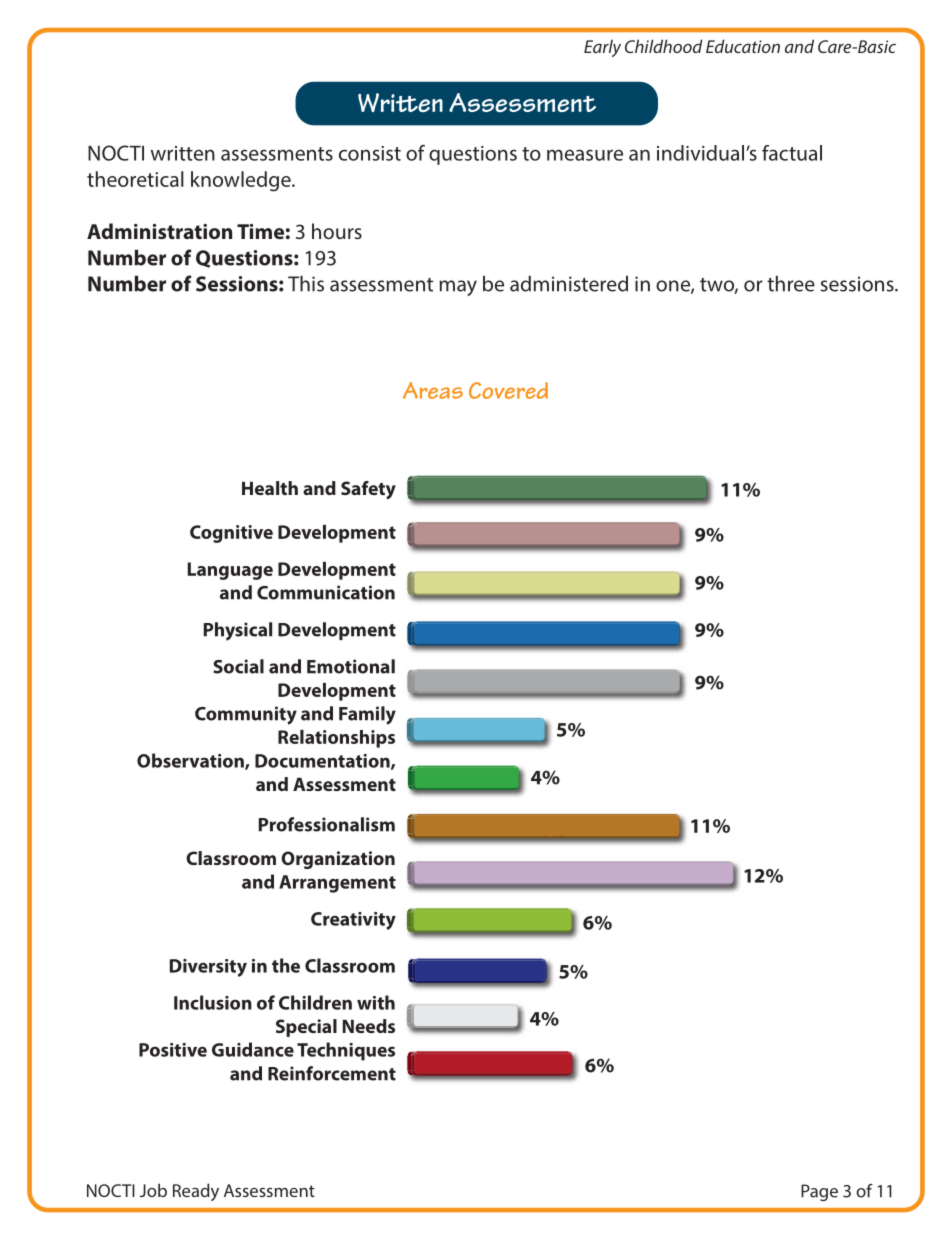  Describe the element at coordinates (242, 181) in the image. I see `knowledge` at that location.
